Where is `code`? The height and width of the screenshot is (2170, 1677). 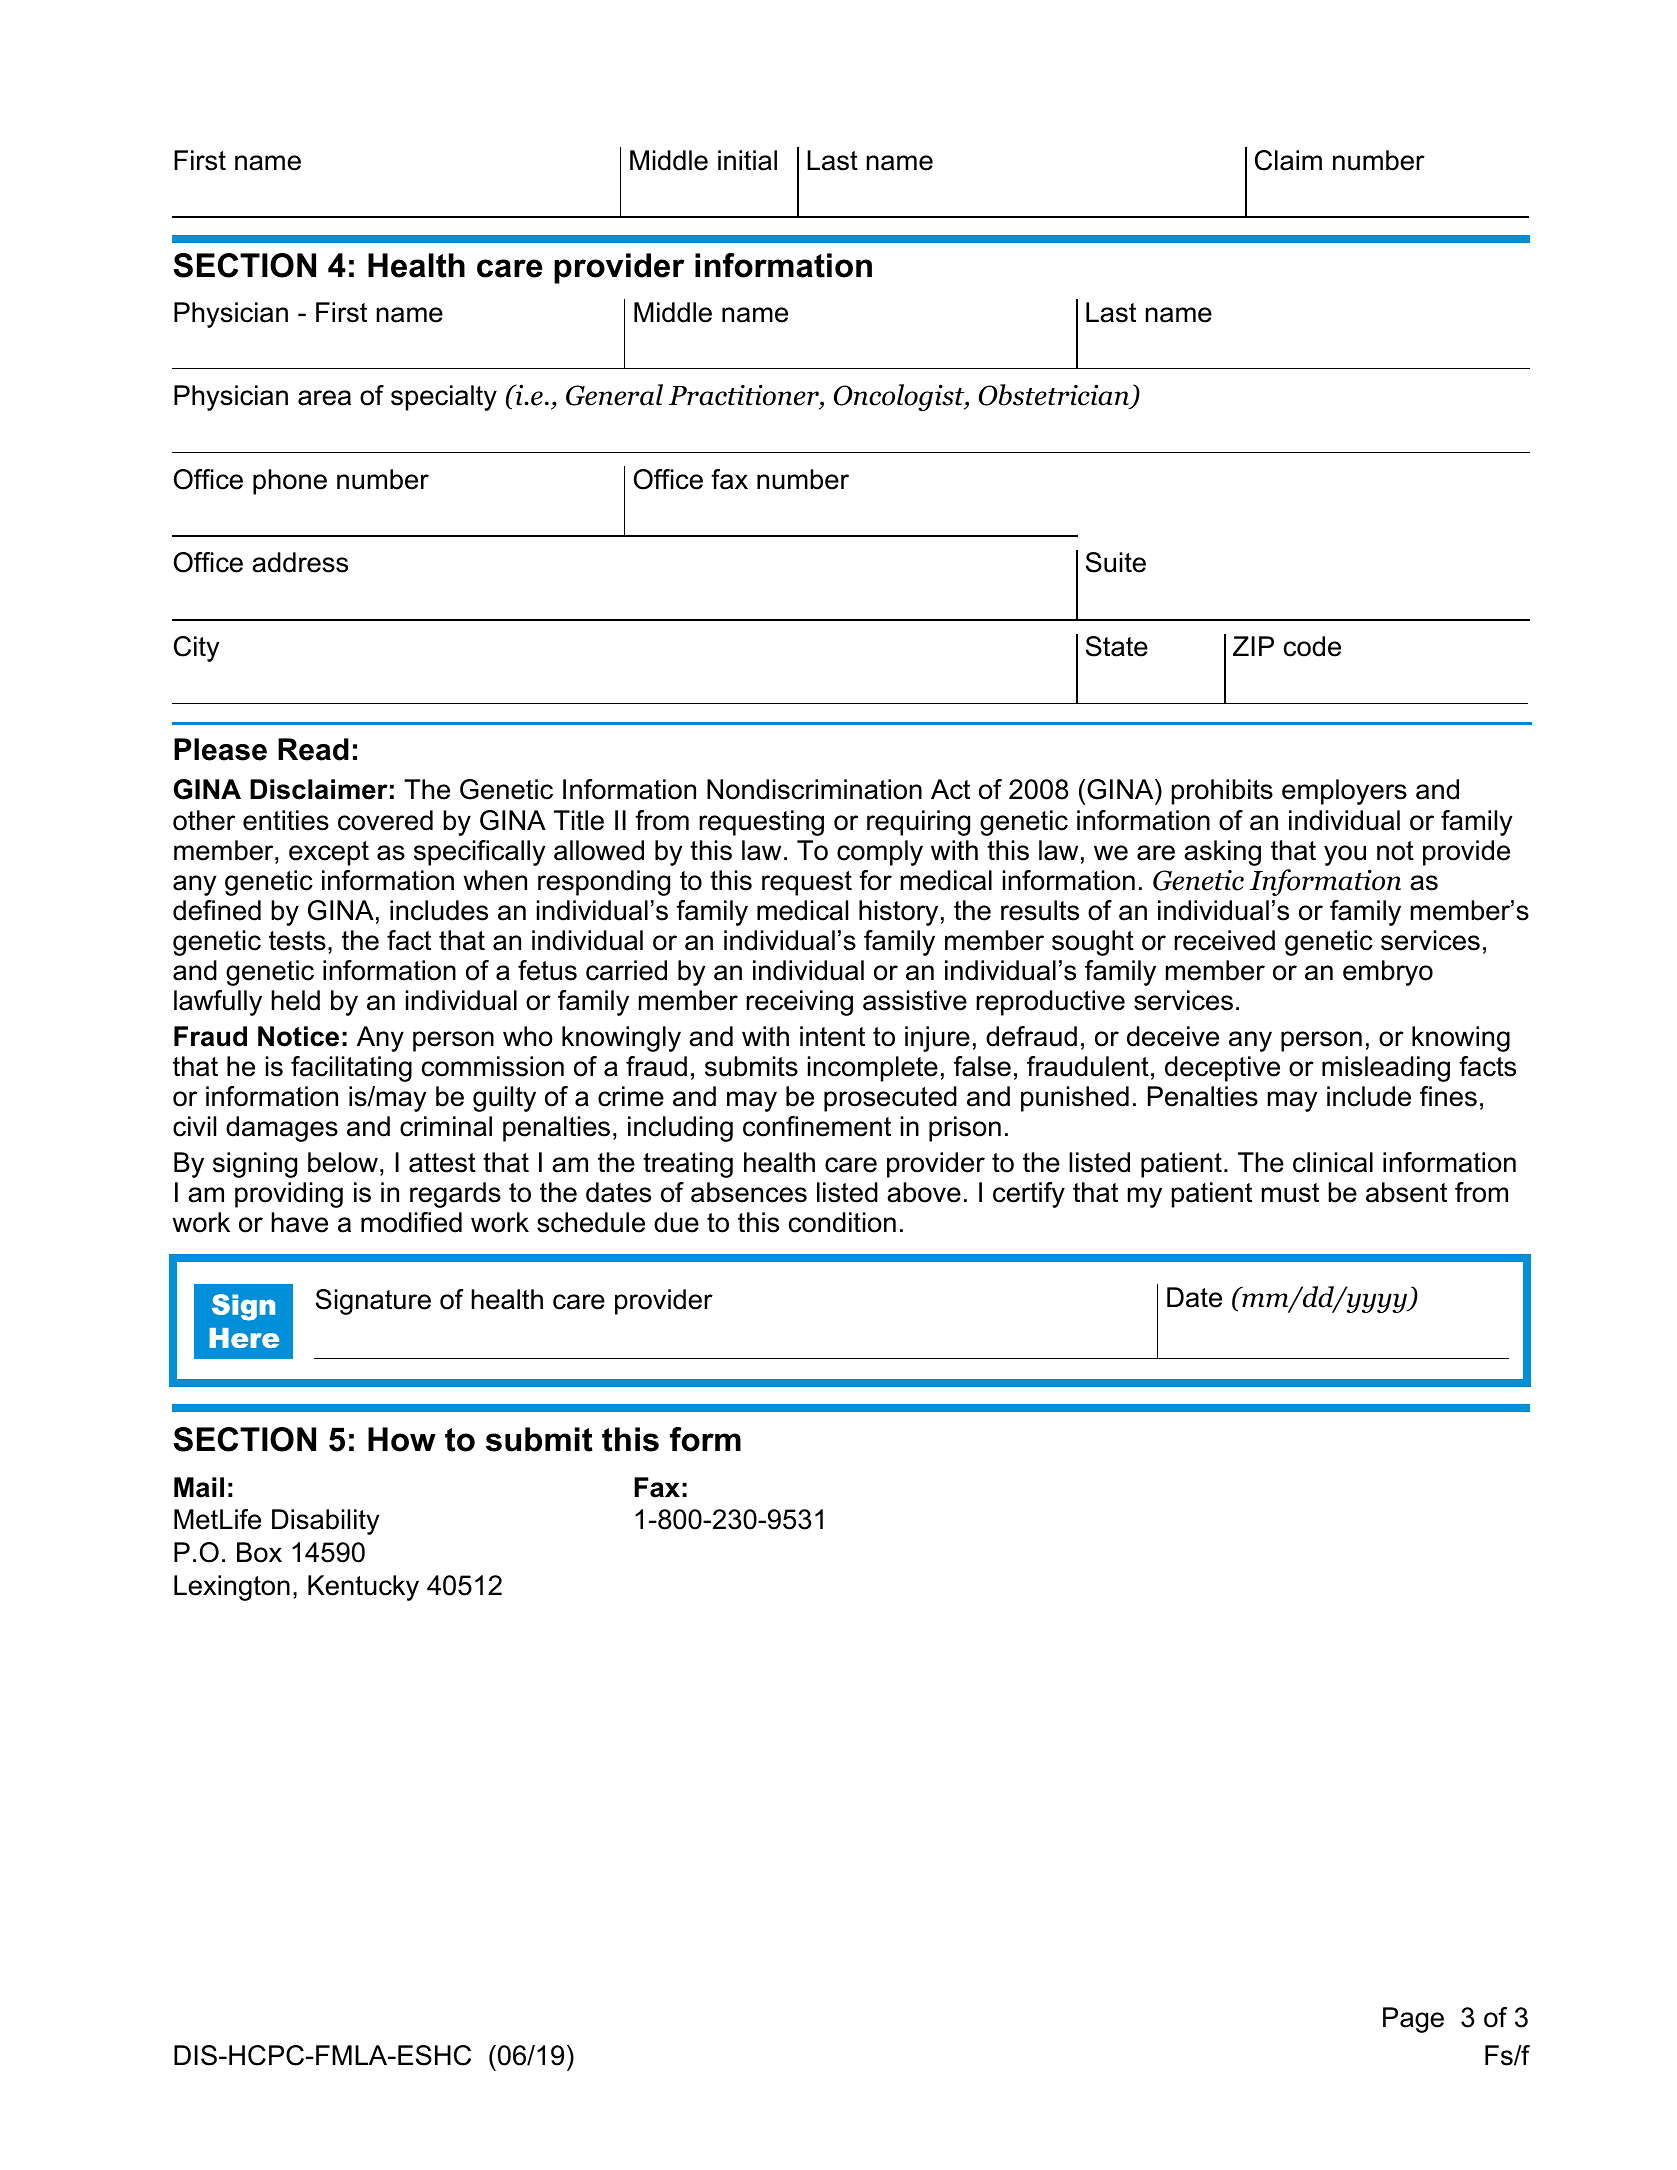
code is located at coordinates (1312, 646).
